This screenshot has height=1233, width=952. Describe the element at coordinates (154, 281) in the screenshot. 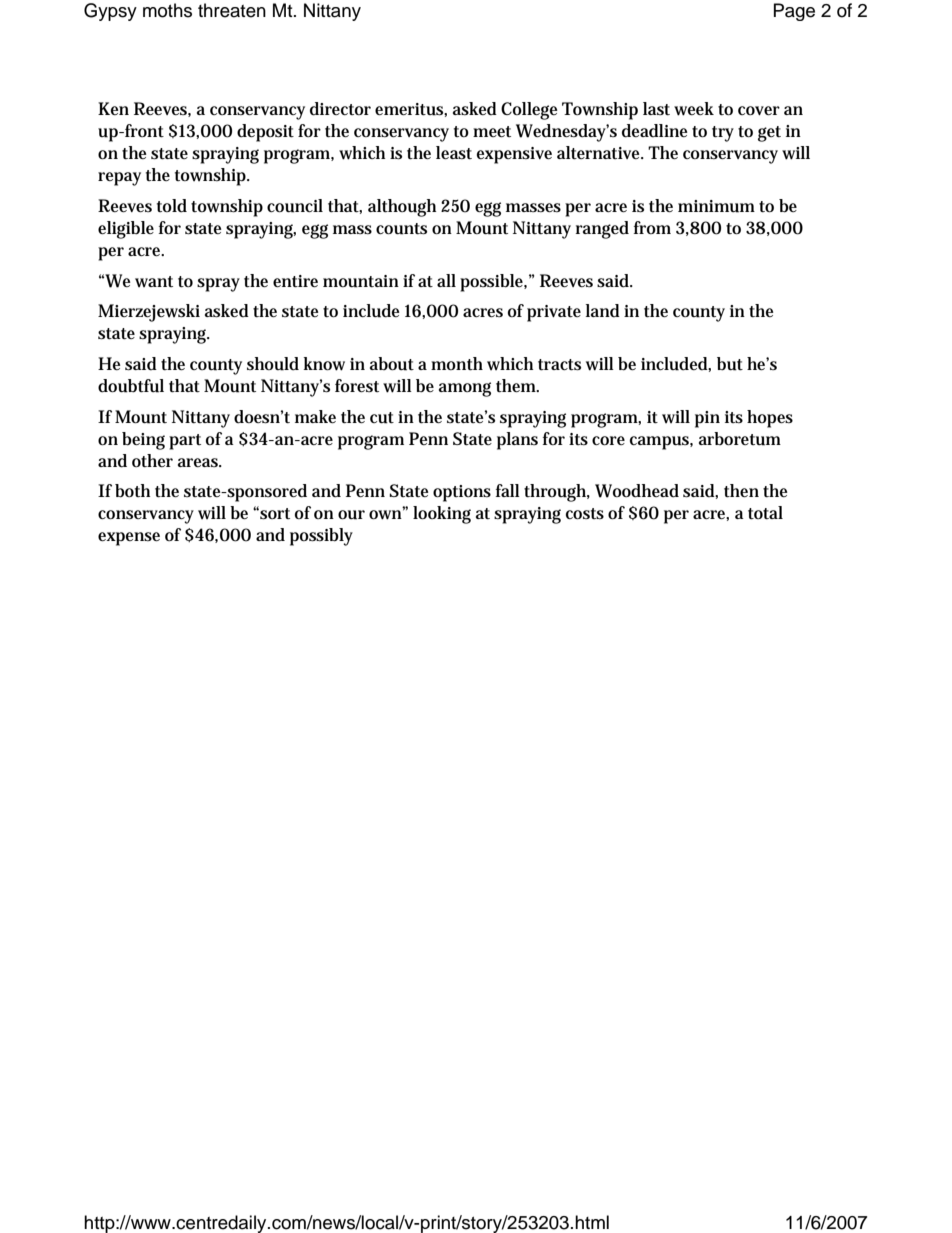

I see `want` at that location.
